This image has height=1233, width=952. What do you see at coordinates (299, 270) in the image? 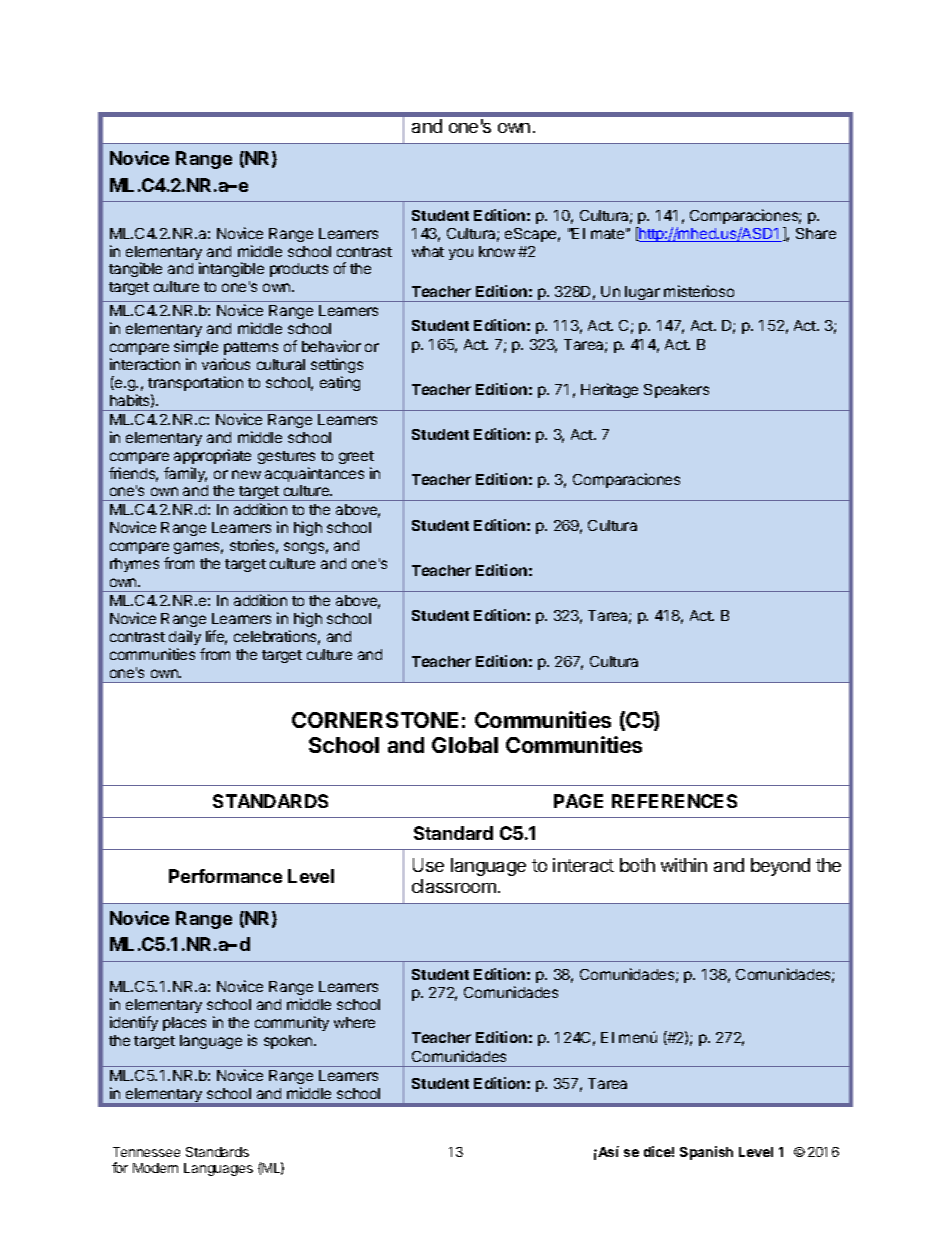
I see `products` at bounding box center [299, 270].
